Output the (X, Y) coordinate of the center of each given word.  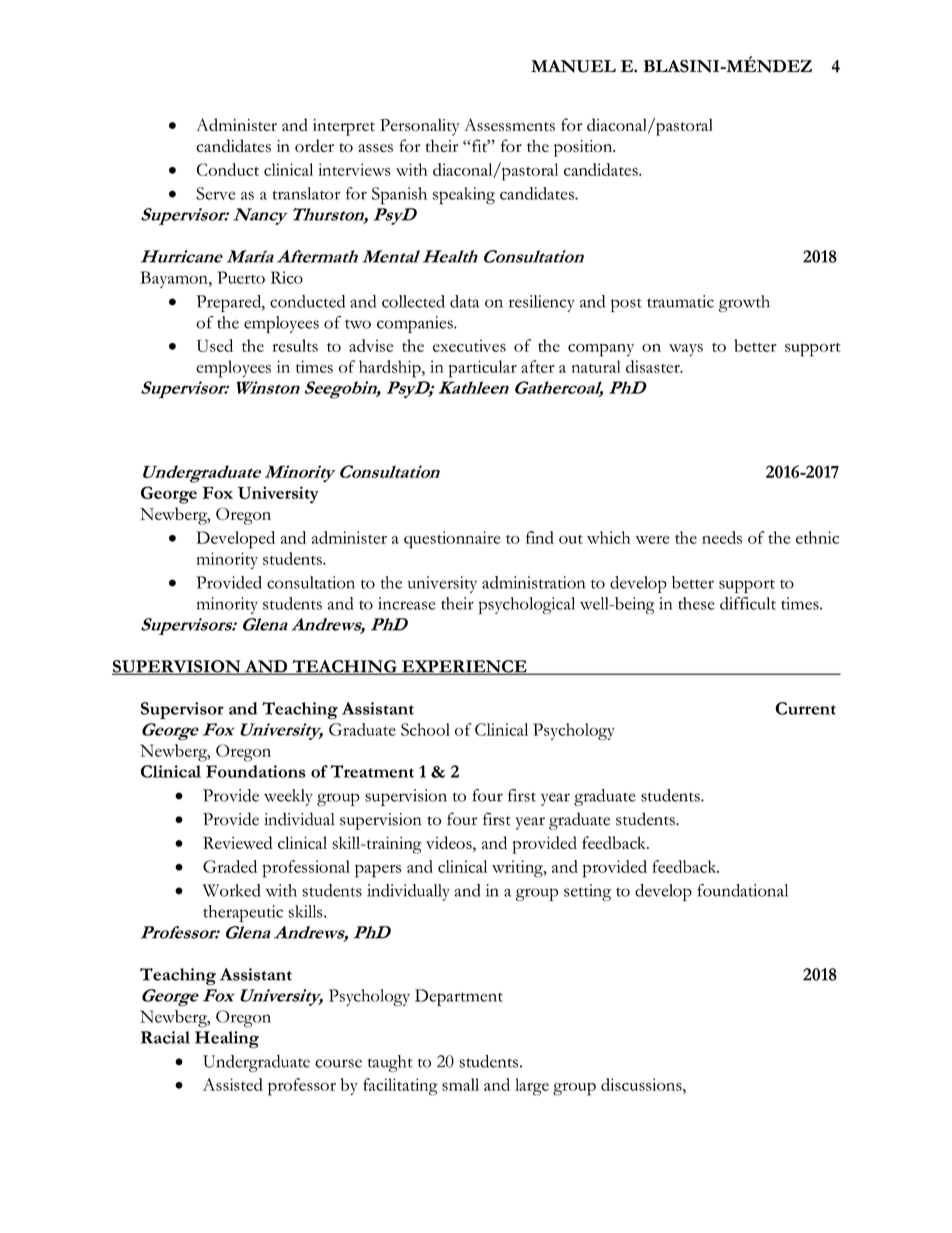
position (584, 148)
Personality (420, 127)
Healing (227, 1039)
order (314, 145)
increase (407, 603)
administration (533, 582)
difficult (748, 603)
